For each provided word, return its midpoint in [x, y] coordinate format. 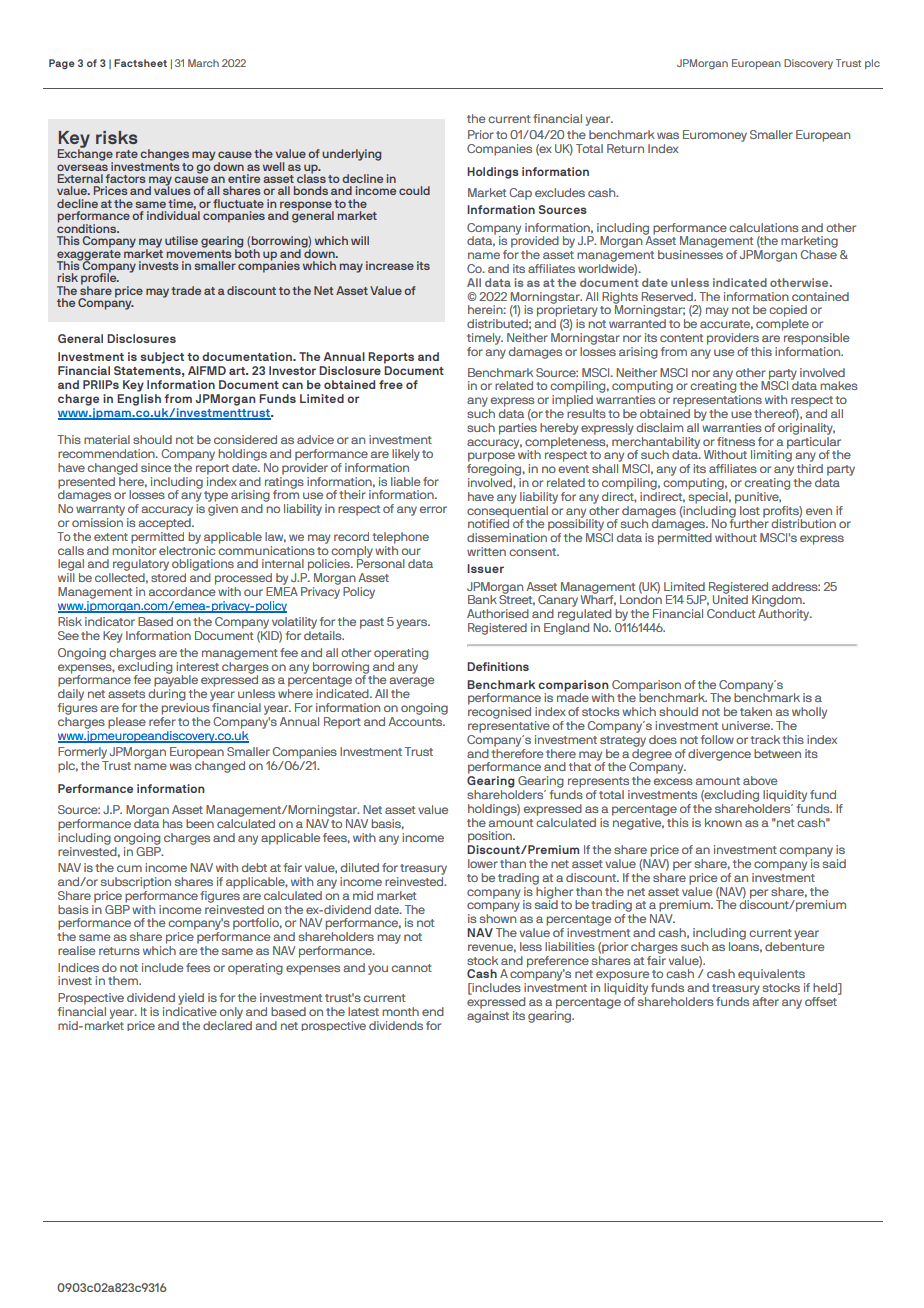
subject [162, 358]
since [156, 467]
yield [191, 999]
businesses [690, 254]
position [491, 837]
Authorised [498, 613]
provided [535, 241]
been [200, 823]
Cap [520, 194]
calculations [764, 227]
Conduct [731, 613]
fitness [736, 441]
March [203, 63]
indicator [110, 621]
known [723, 822]
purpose [491, 457]
